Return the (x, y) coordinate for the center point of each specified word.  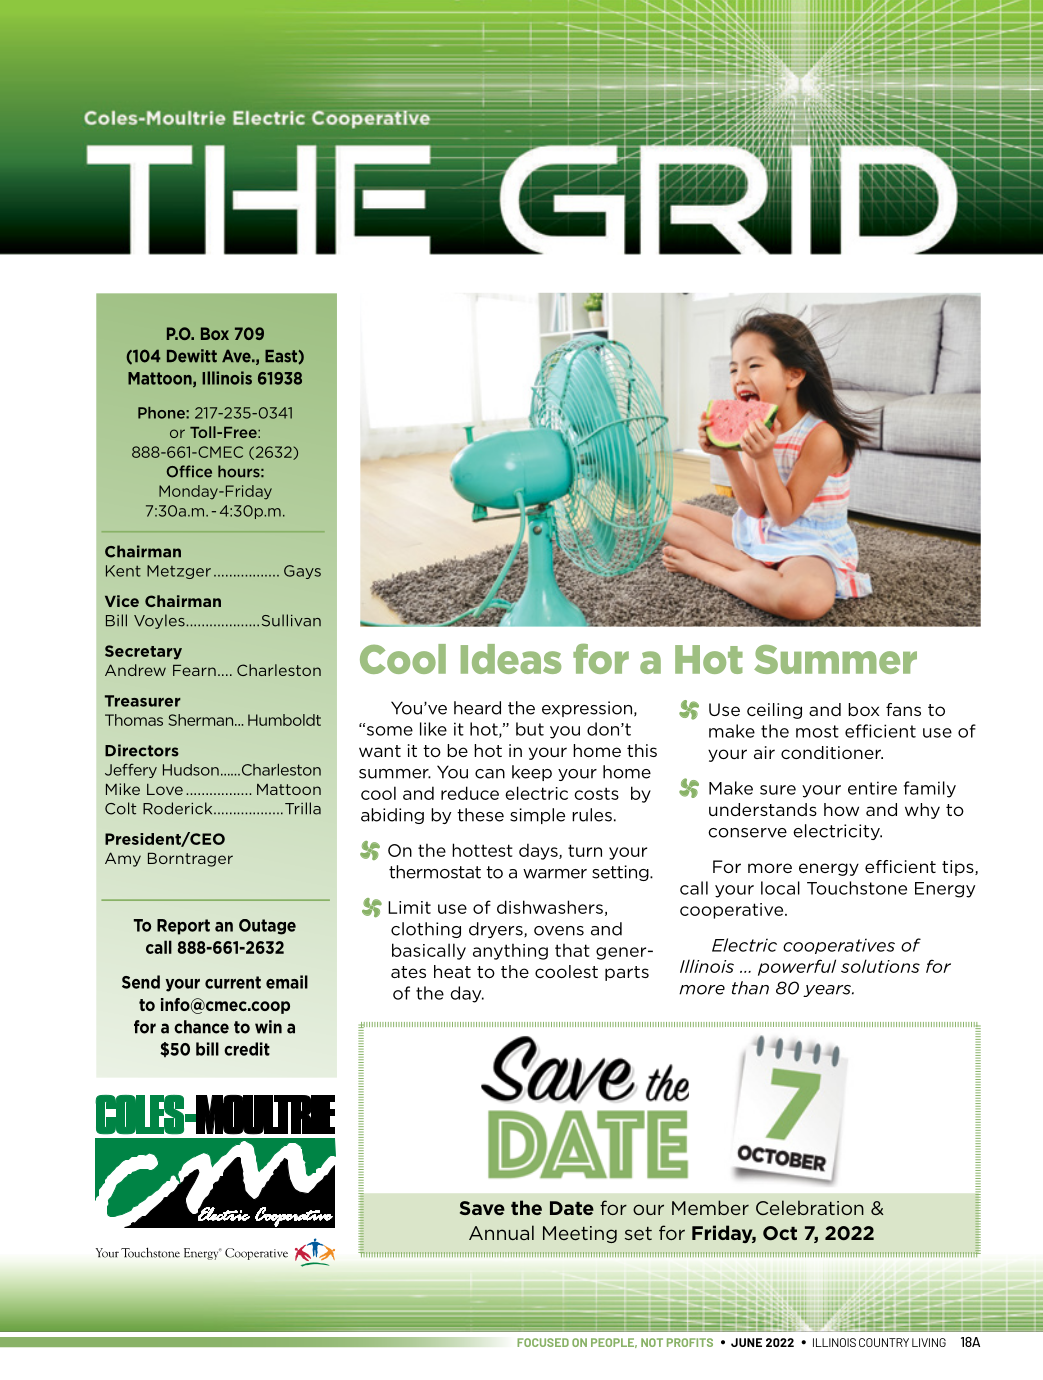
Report (183, 927)
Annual (501, 1232)
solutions (880, 966)
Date (572, 1208)
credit (247, 1049)
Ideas (511, 659)
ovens (559, 931)
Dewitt (192, 356)
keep (532, 773)
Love (165, 789)
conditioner (832, 752)
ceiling (774, 711)
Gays (302, 572)
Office (189, 471)
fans (903, 709)
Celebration (810, 1207)
